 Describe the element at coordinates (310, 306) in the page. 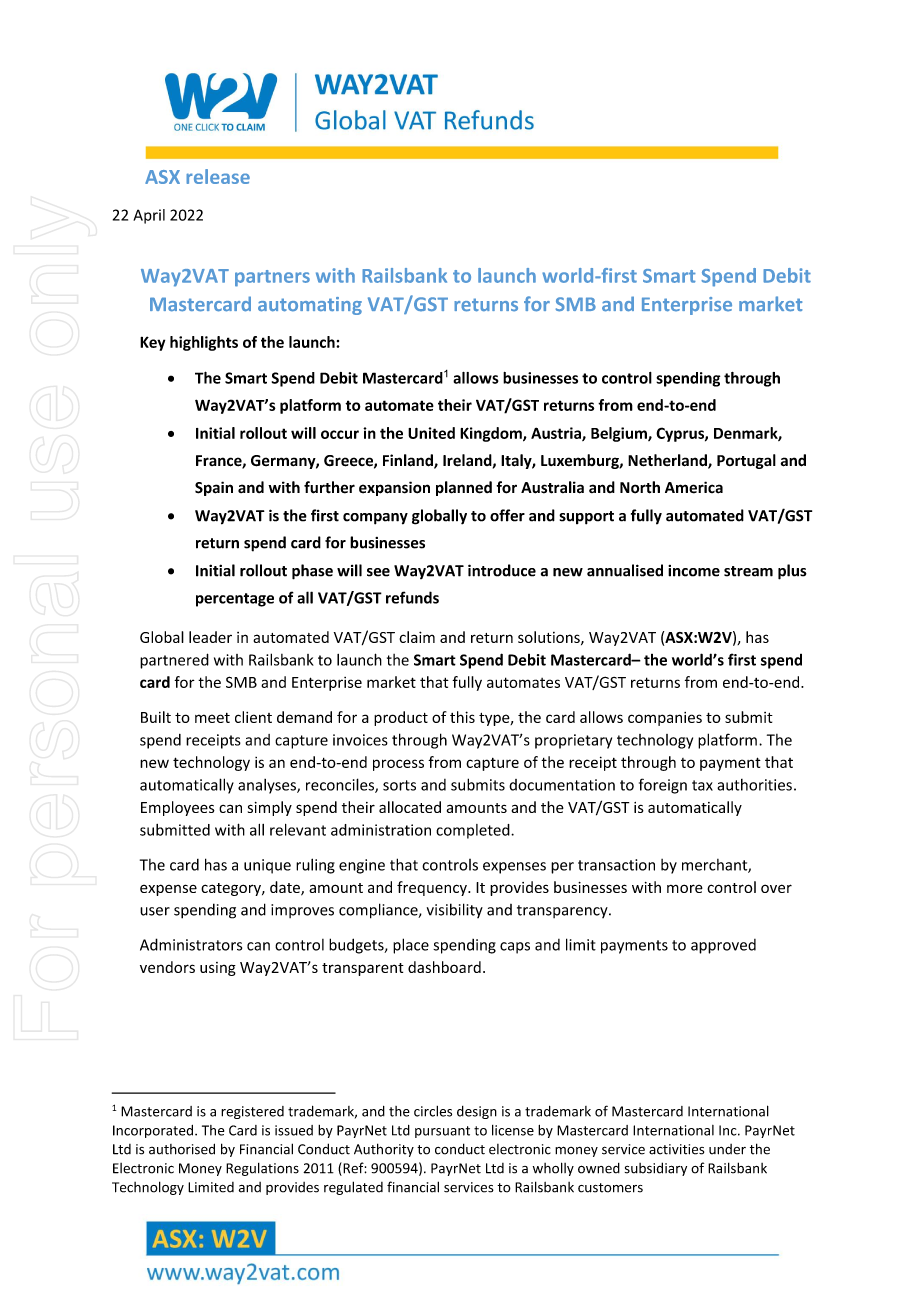

I see `automating` at that location.
